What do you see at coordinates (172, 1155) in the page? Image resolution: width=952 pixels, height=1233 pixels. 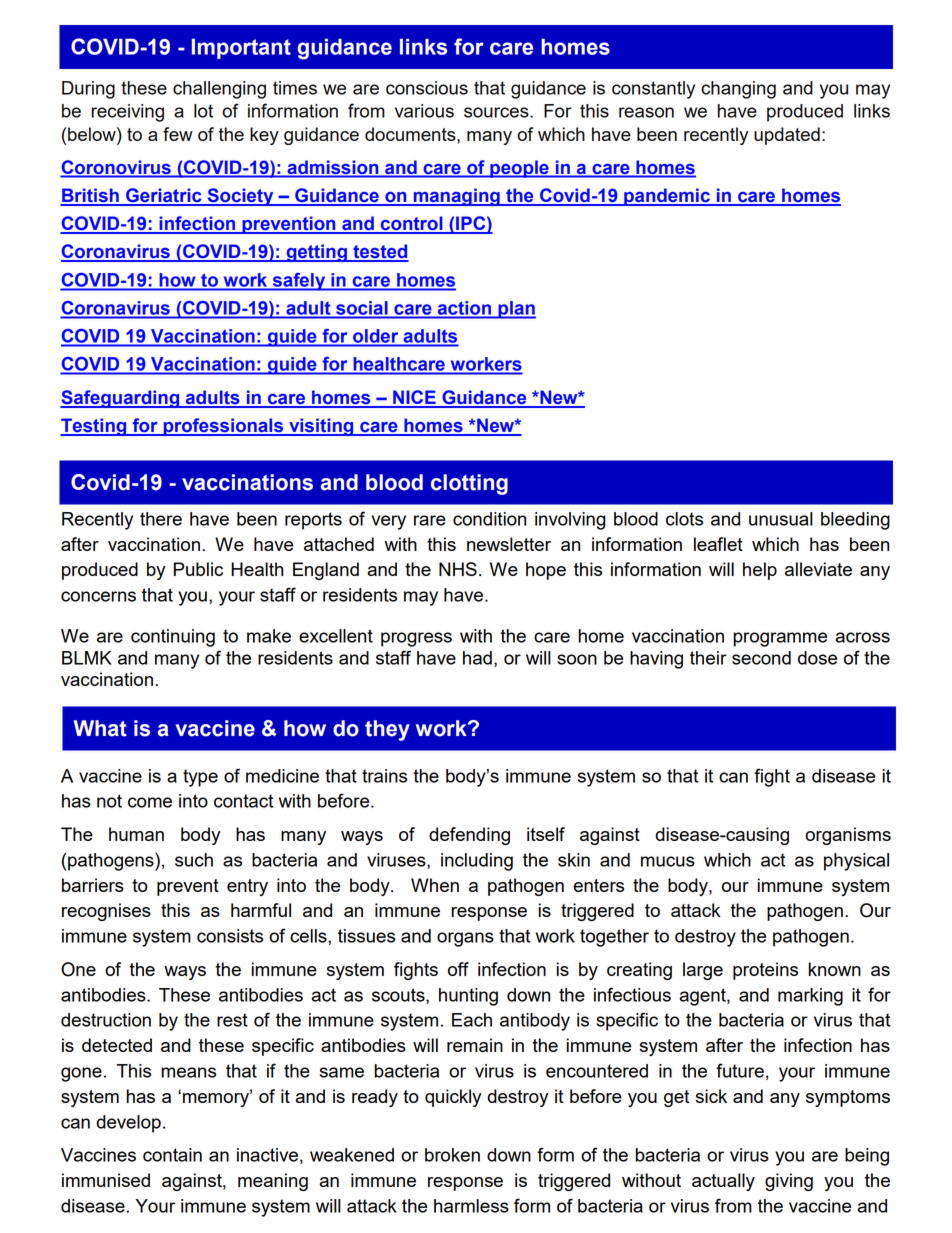 I see `contain` at bounding box center [172, 1155].
